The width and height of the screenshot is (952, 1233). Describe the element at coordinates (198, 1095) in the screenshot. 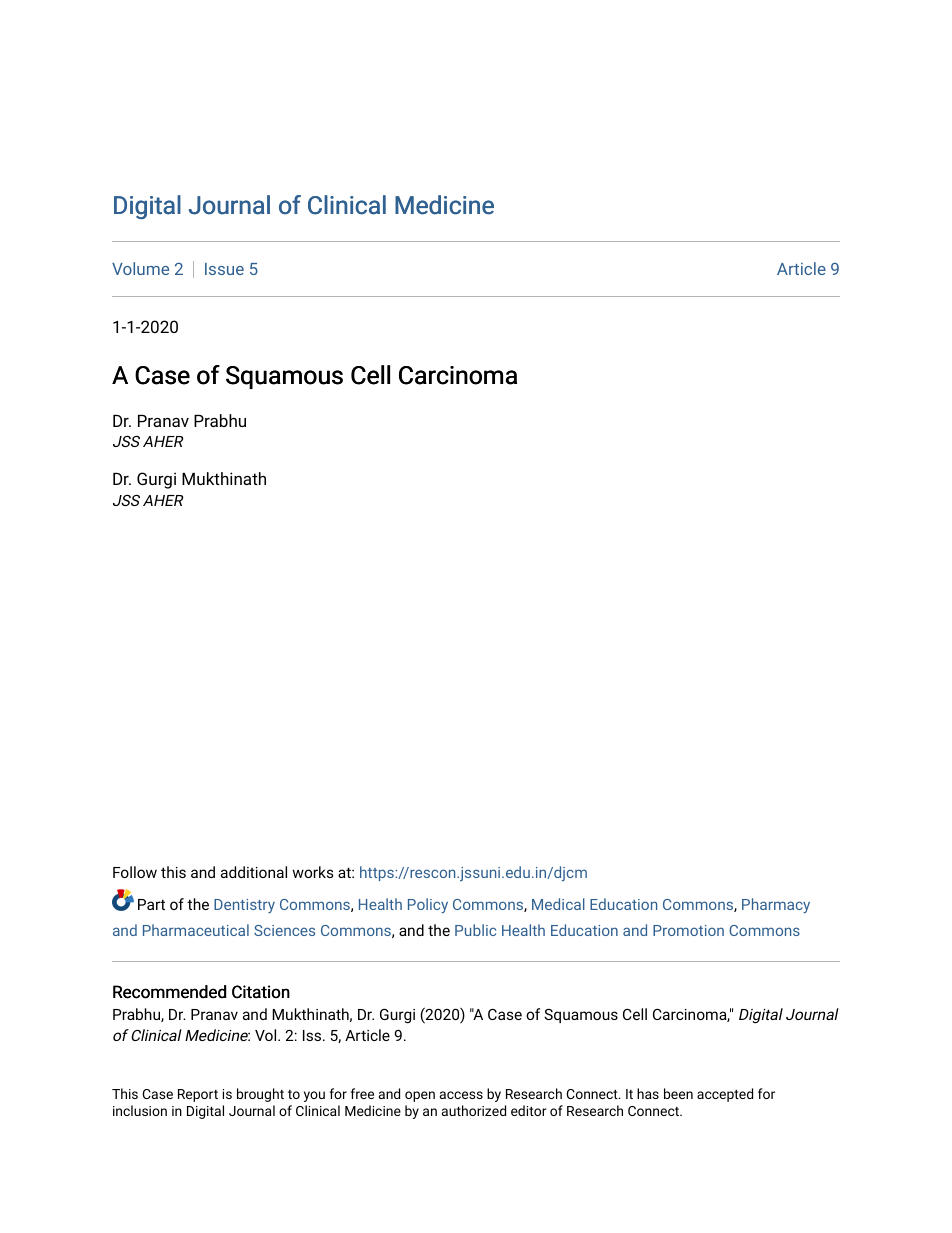

I see `Report` at that location.
